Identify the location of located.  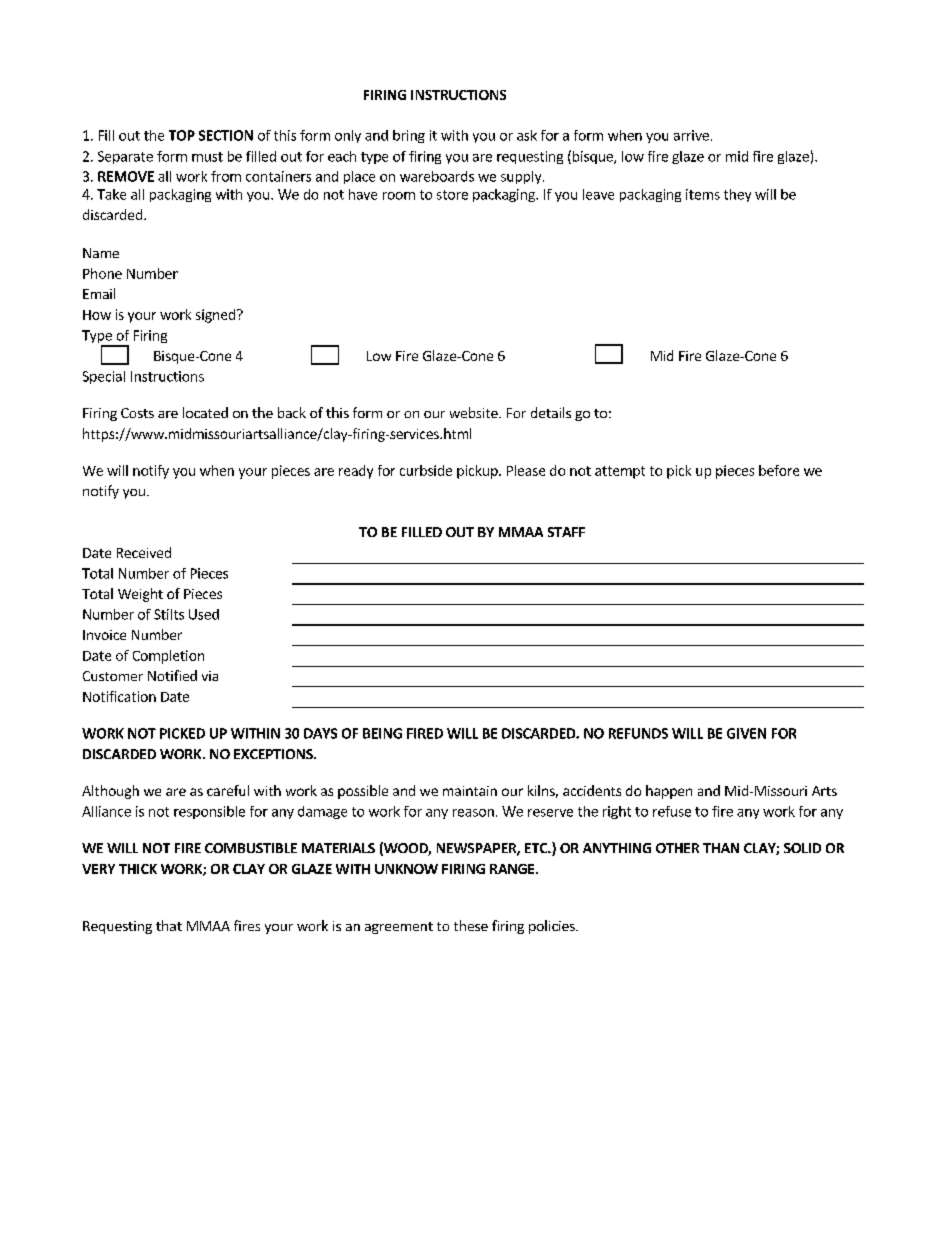
(205, 412).
